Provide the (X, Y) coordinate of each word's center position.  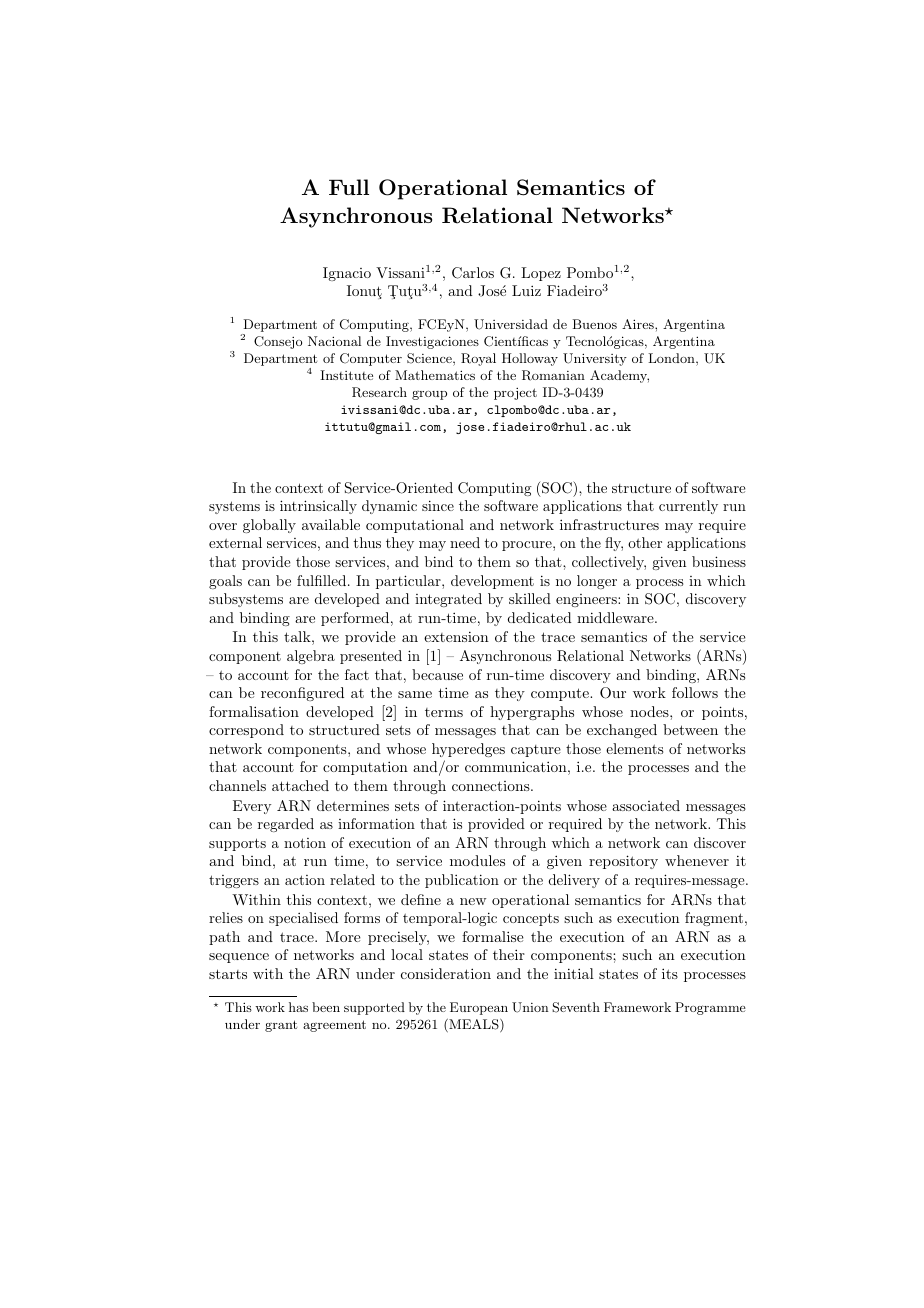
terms (444, 712)
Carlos (473, 273)
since (438, 505)
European (479, 1008)
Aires (639, 324)
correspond (246, 731)
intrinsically (318, 507)
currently (688, 507)
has (298, 1007)
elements (634, 748)
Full (349, 187)
